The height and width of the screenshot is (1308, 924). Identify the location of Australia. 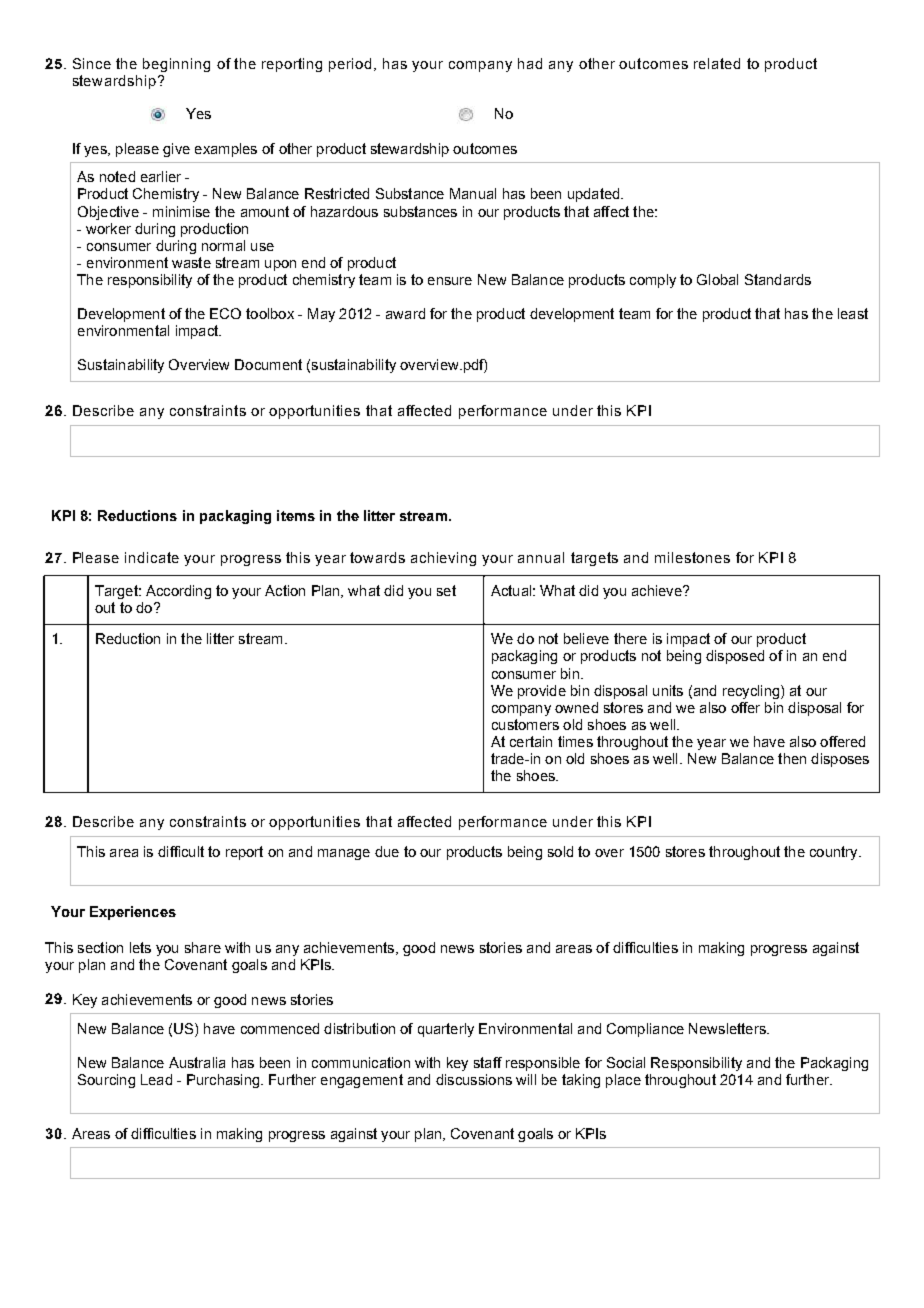
(197, 1062).
